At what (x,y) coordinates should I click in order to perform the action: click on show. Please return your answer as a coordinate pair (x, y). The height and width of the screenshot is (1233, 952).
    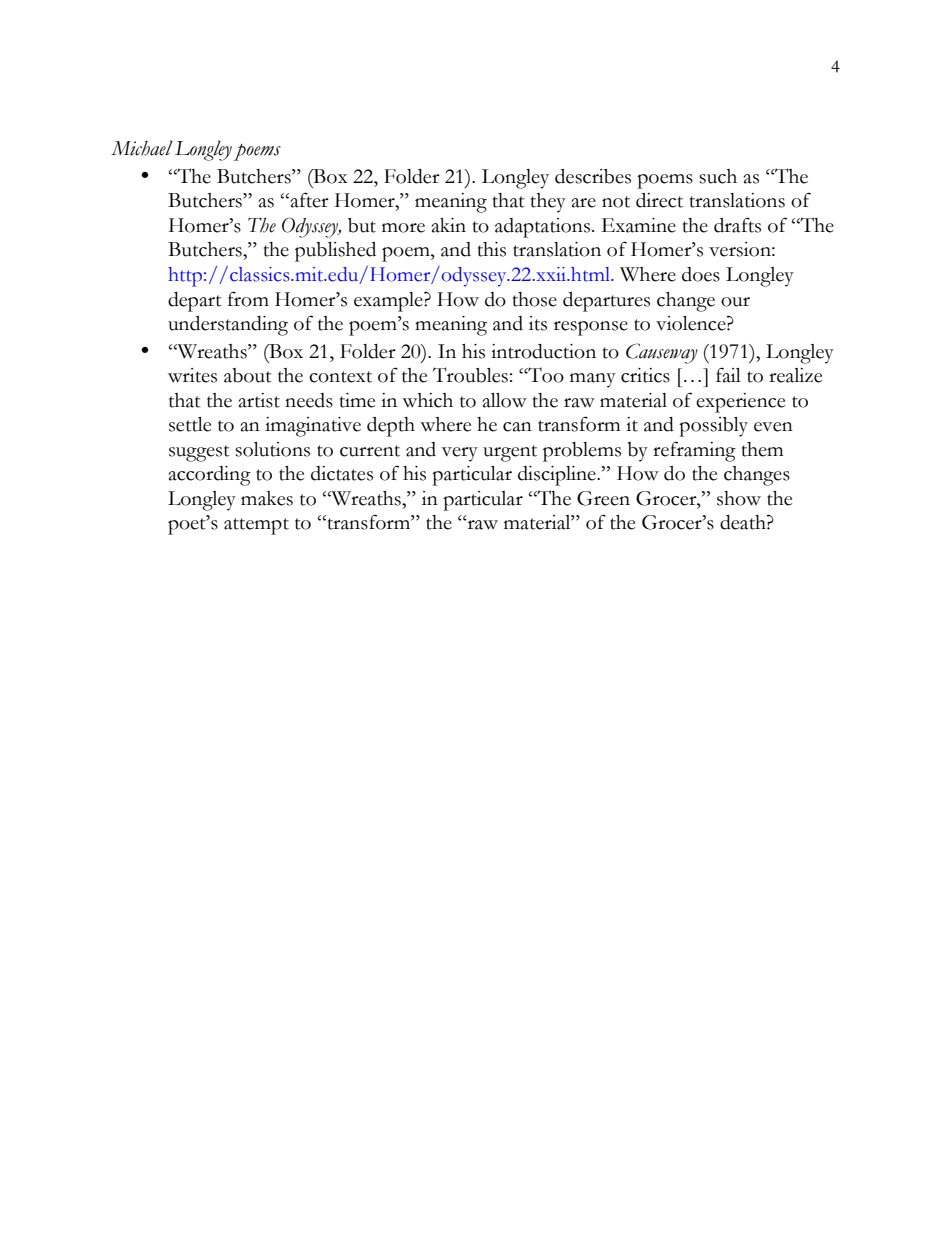
    Looking at the image, I should click on (739, 498).
